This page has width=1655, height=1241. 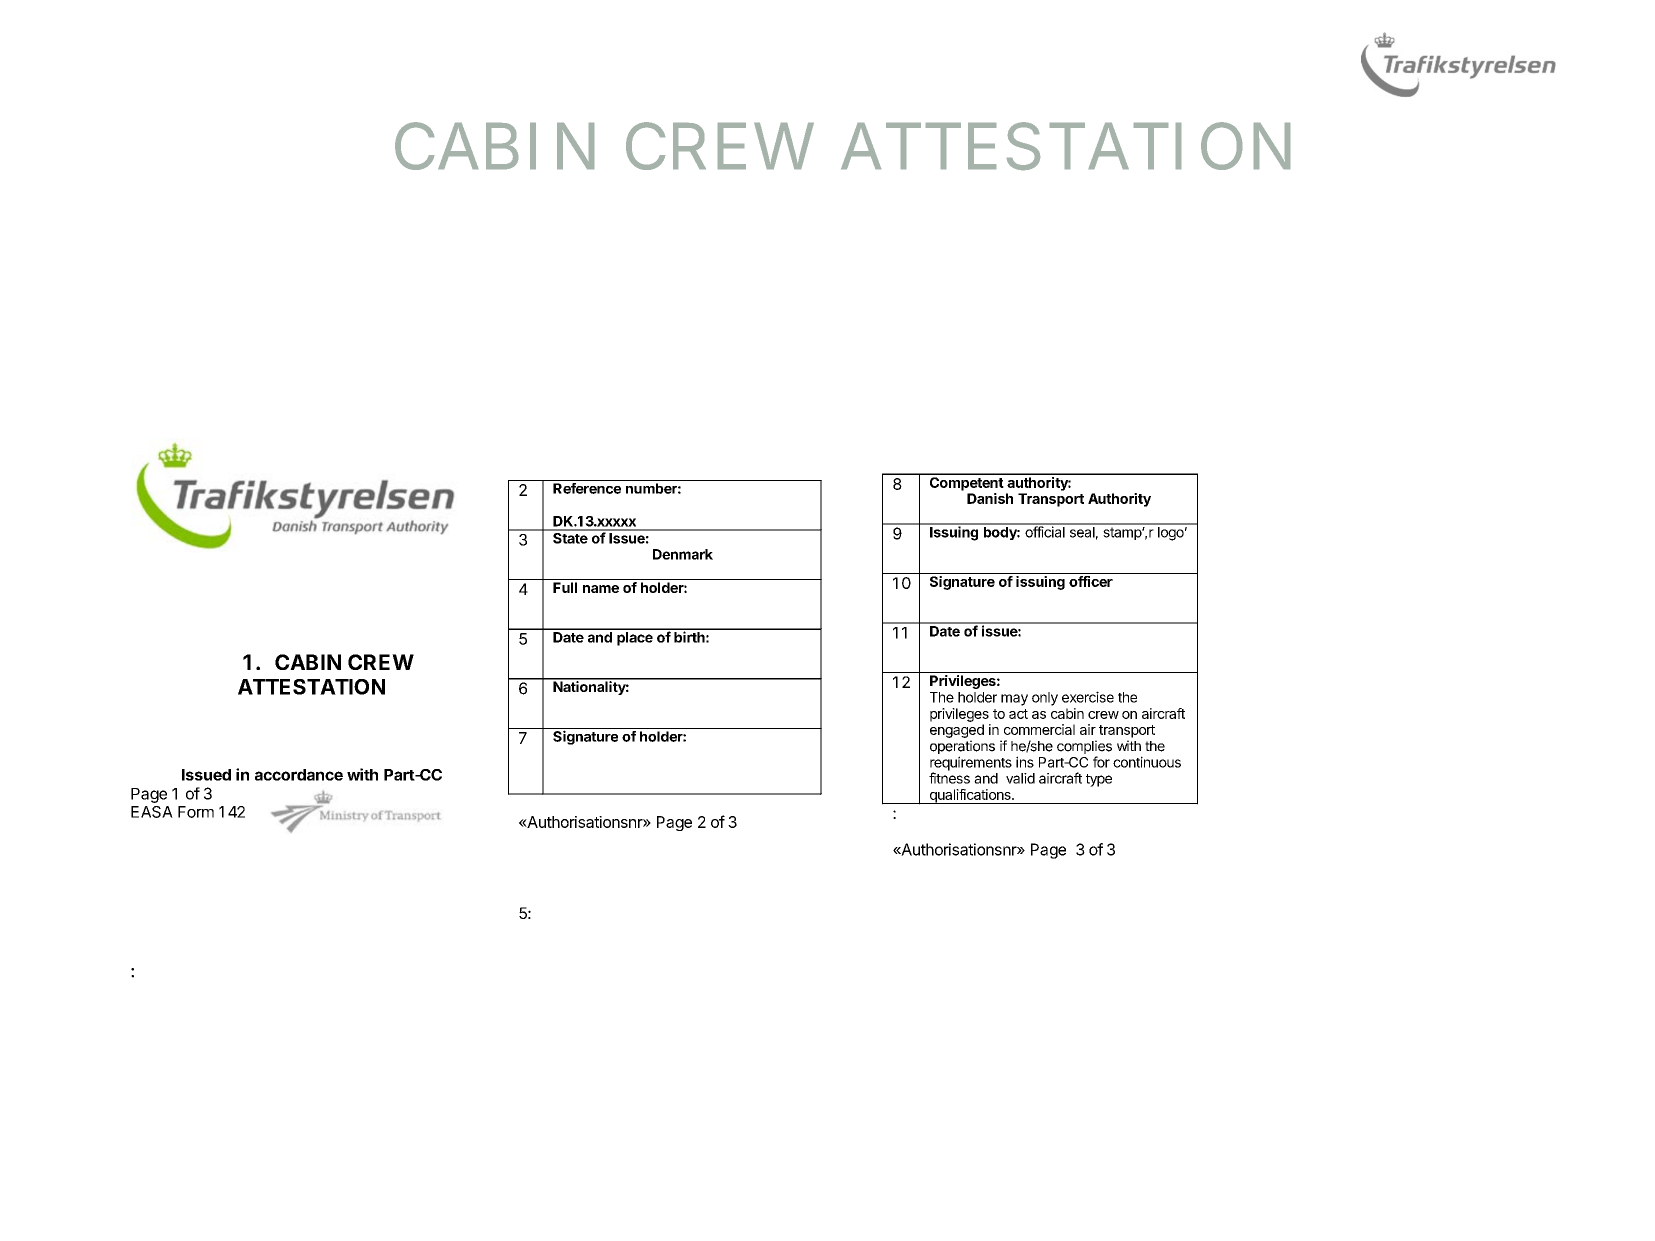 What do you see at coordinates (570, 537) in the page?
I see `State` at bounding box center [570, 537].
